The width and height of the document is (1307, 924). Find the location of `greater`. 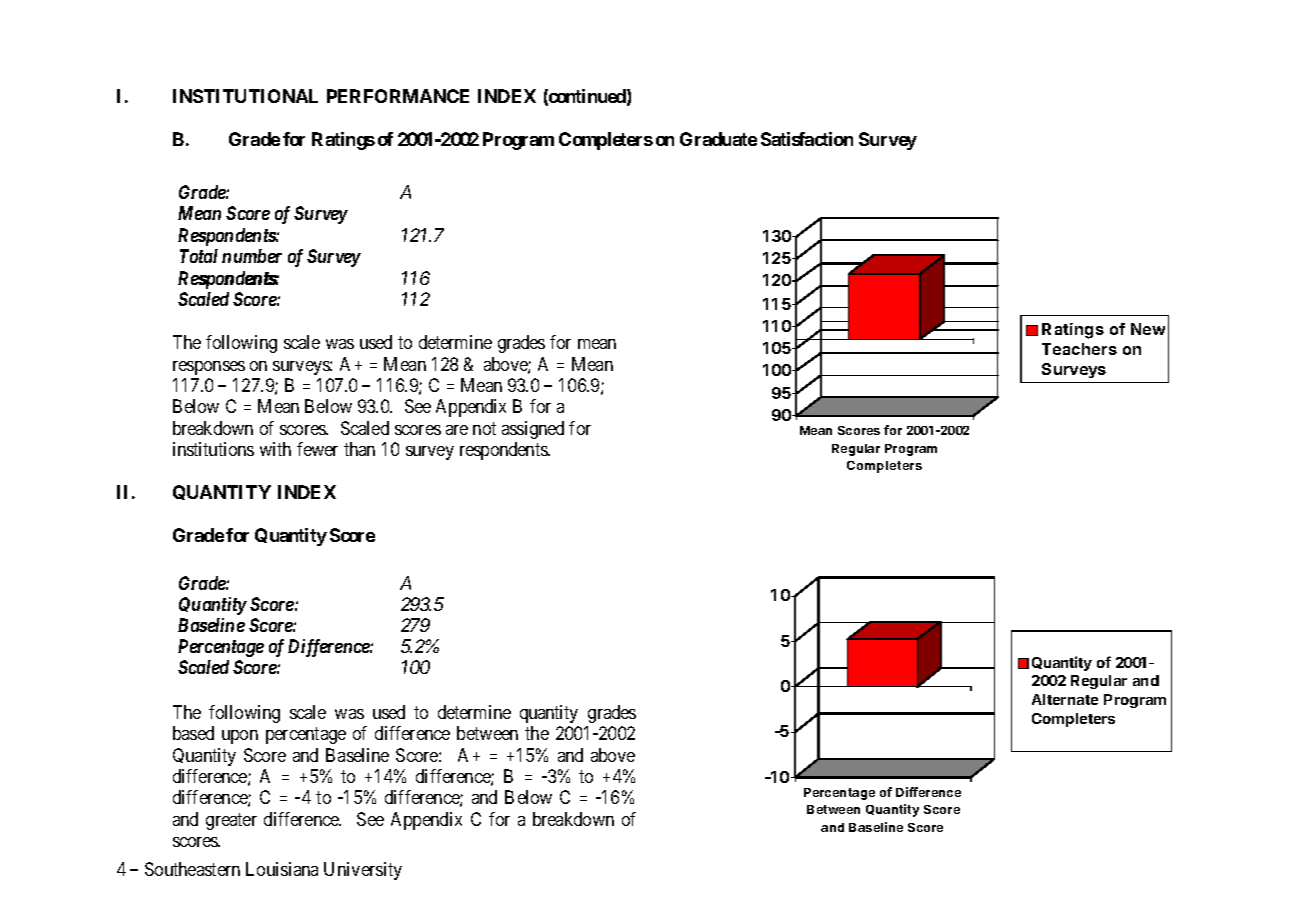

greater is located at coordinates (231, 821).
